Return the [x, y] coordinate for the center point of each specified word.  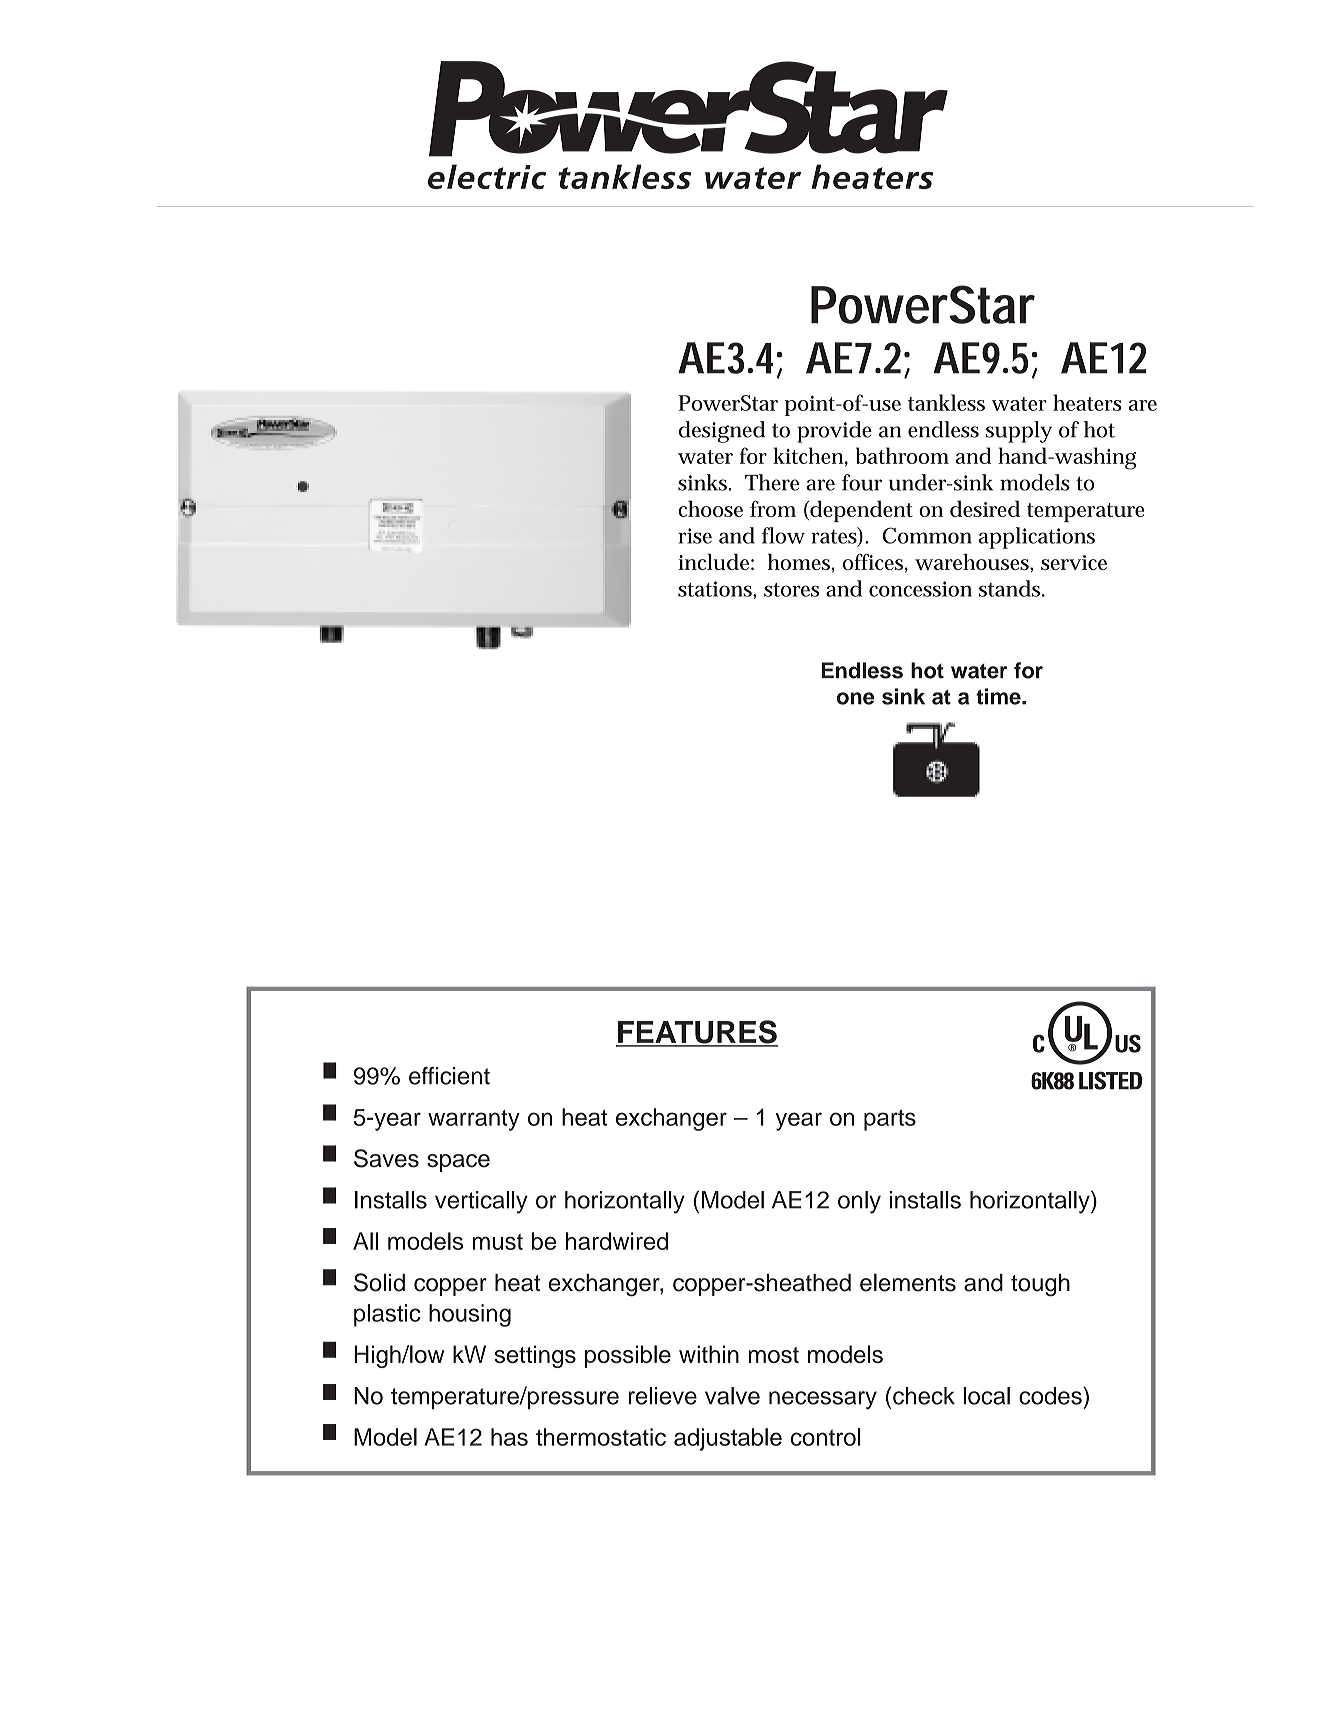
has [509, 1437]
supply [1019, 432]
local [986, 1396]
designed [722, 432]
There [772, 482]
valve [732, 1396]
